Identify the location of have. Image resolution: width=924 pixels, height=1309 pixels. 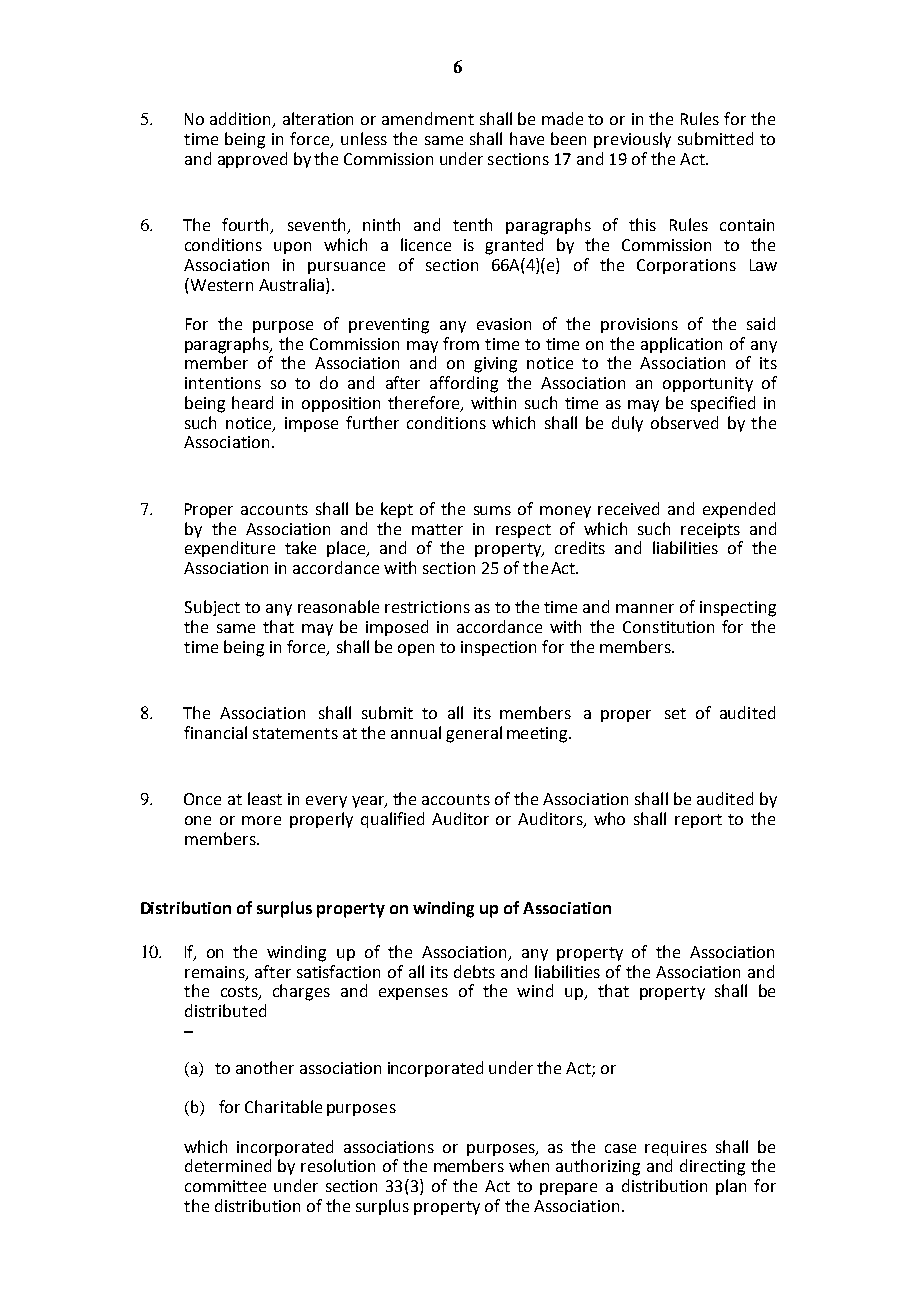
(527, 138).
